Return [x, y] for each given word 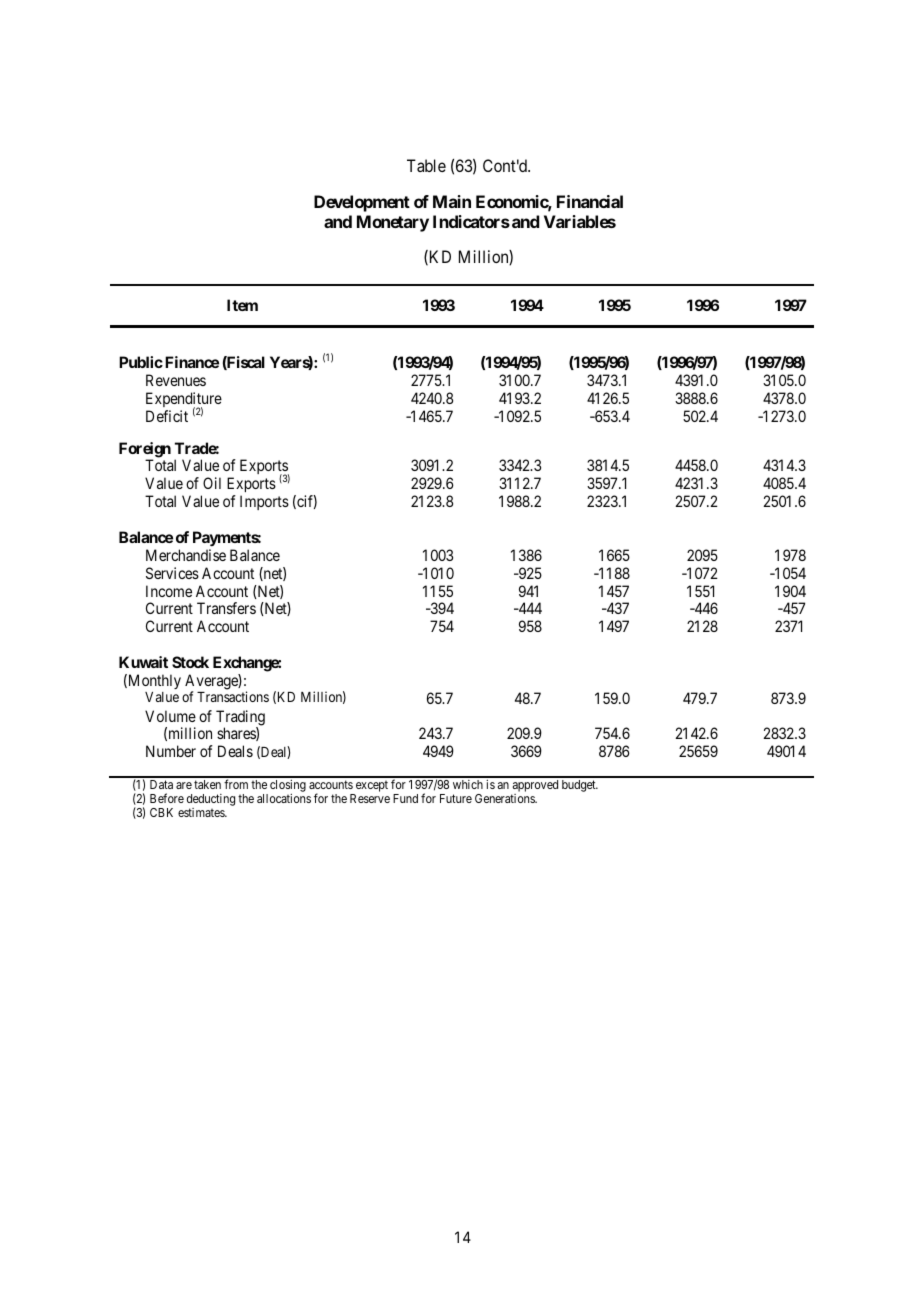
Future [456, 798]
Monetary [393, 223]
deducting [211, 801]
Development [362, 203]
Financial [590, 201]
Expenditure [184, 401]
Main [452, 201]
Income [169, 591]
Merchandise [186, 555]
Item [242, 305]
